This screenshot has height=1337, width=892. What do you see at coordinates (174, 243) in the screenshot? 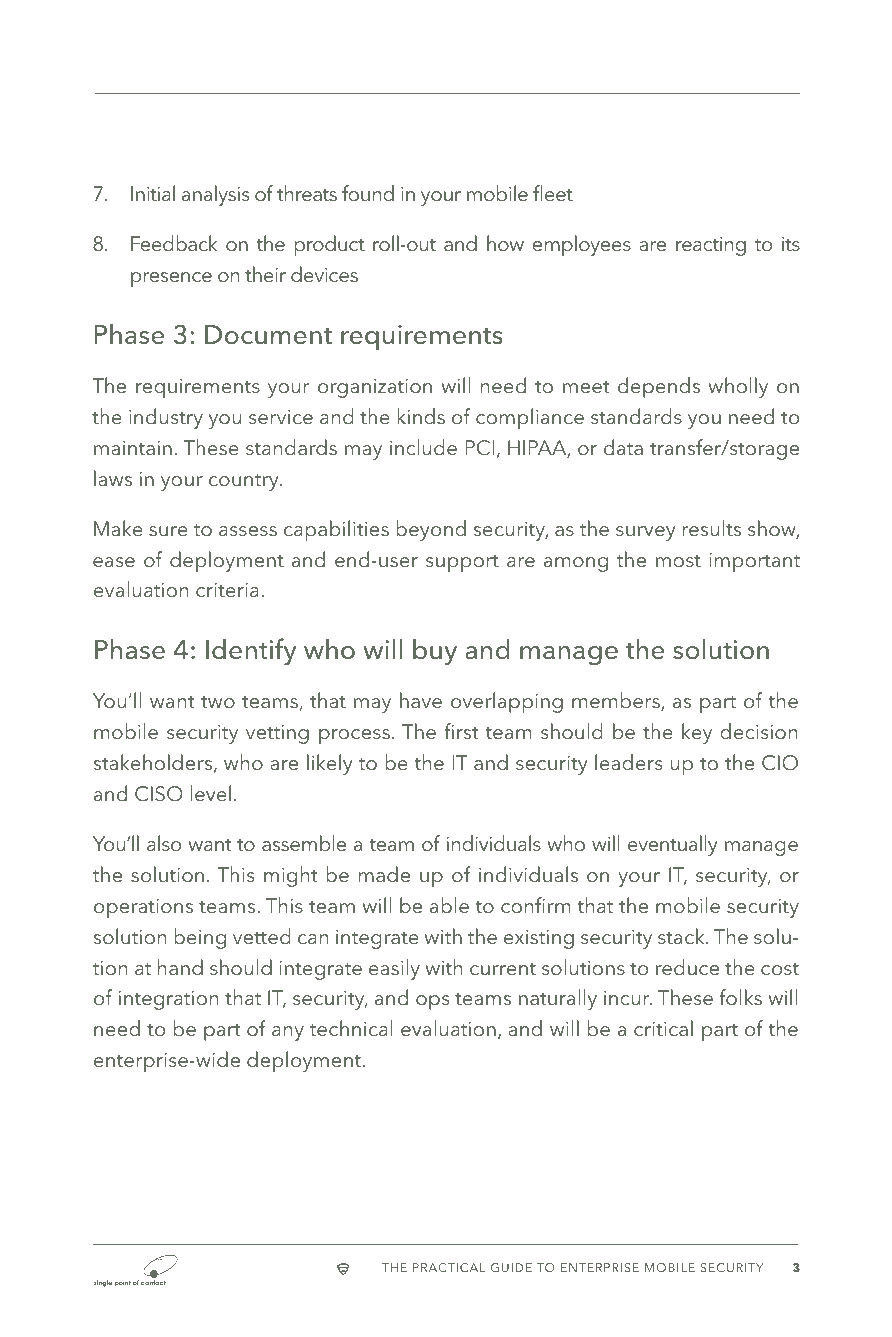
I see `Feedback` at bounding box center [174, 243].
